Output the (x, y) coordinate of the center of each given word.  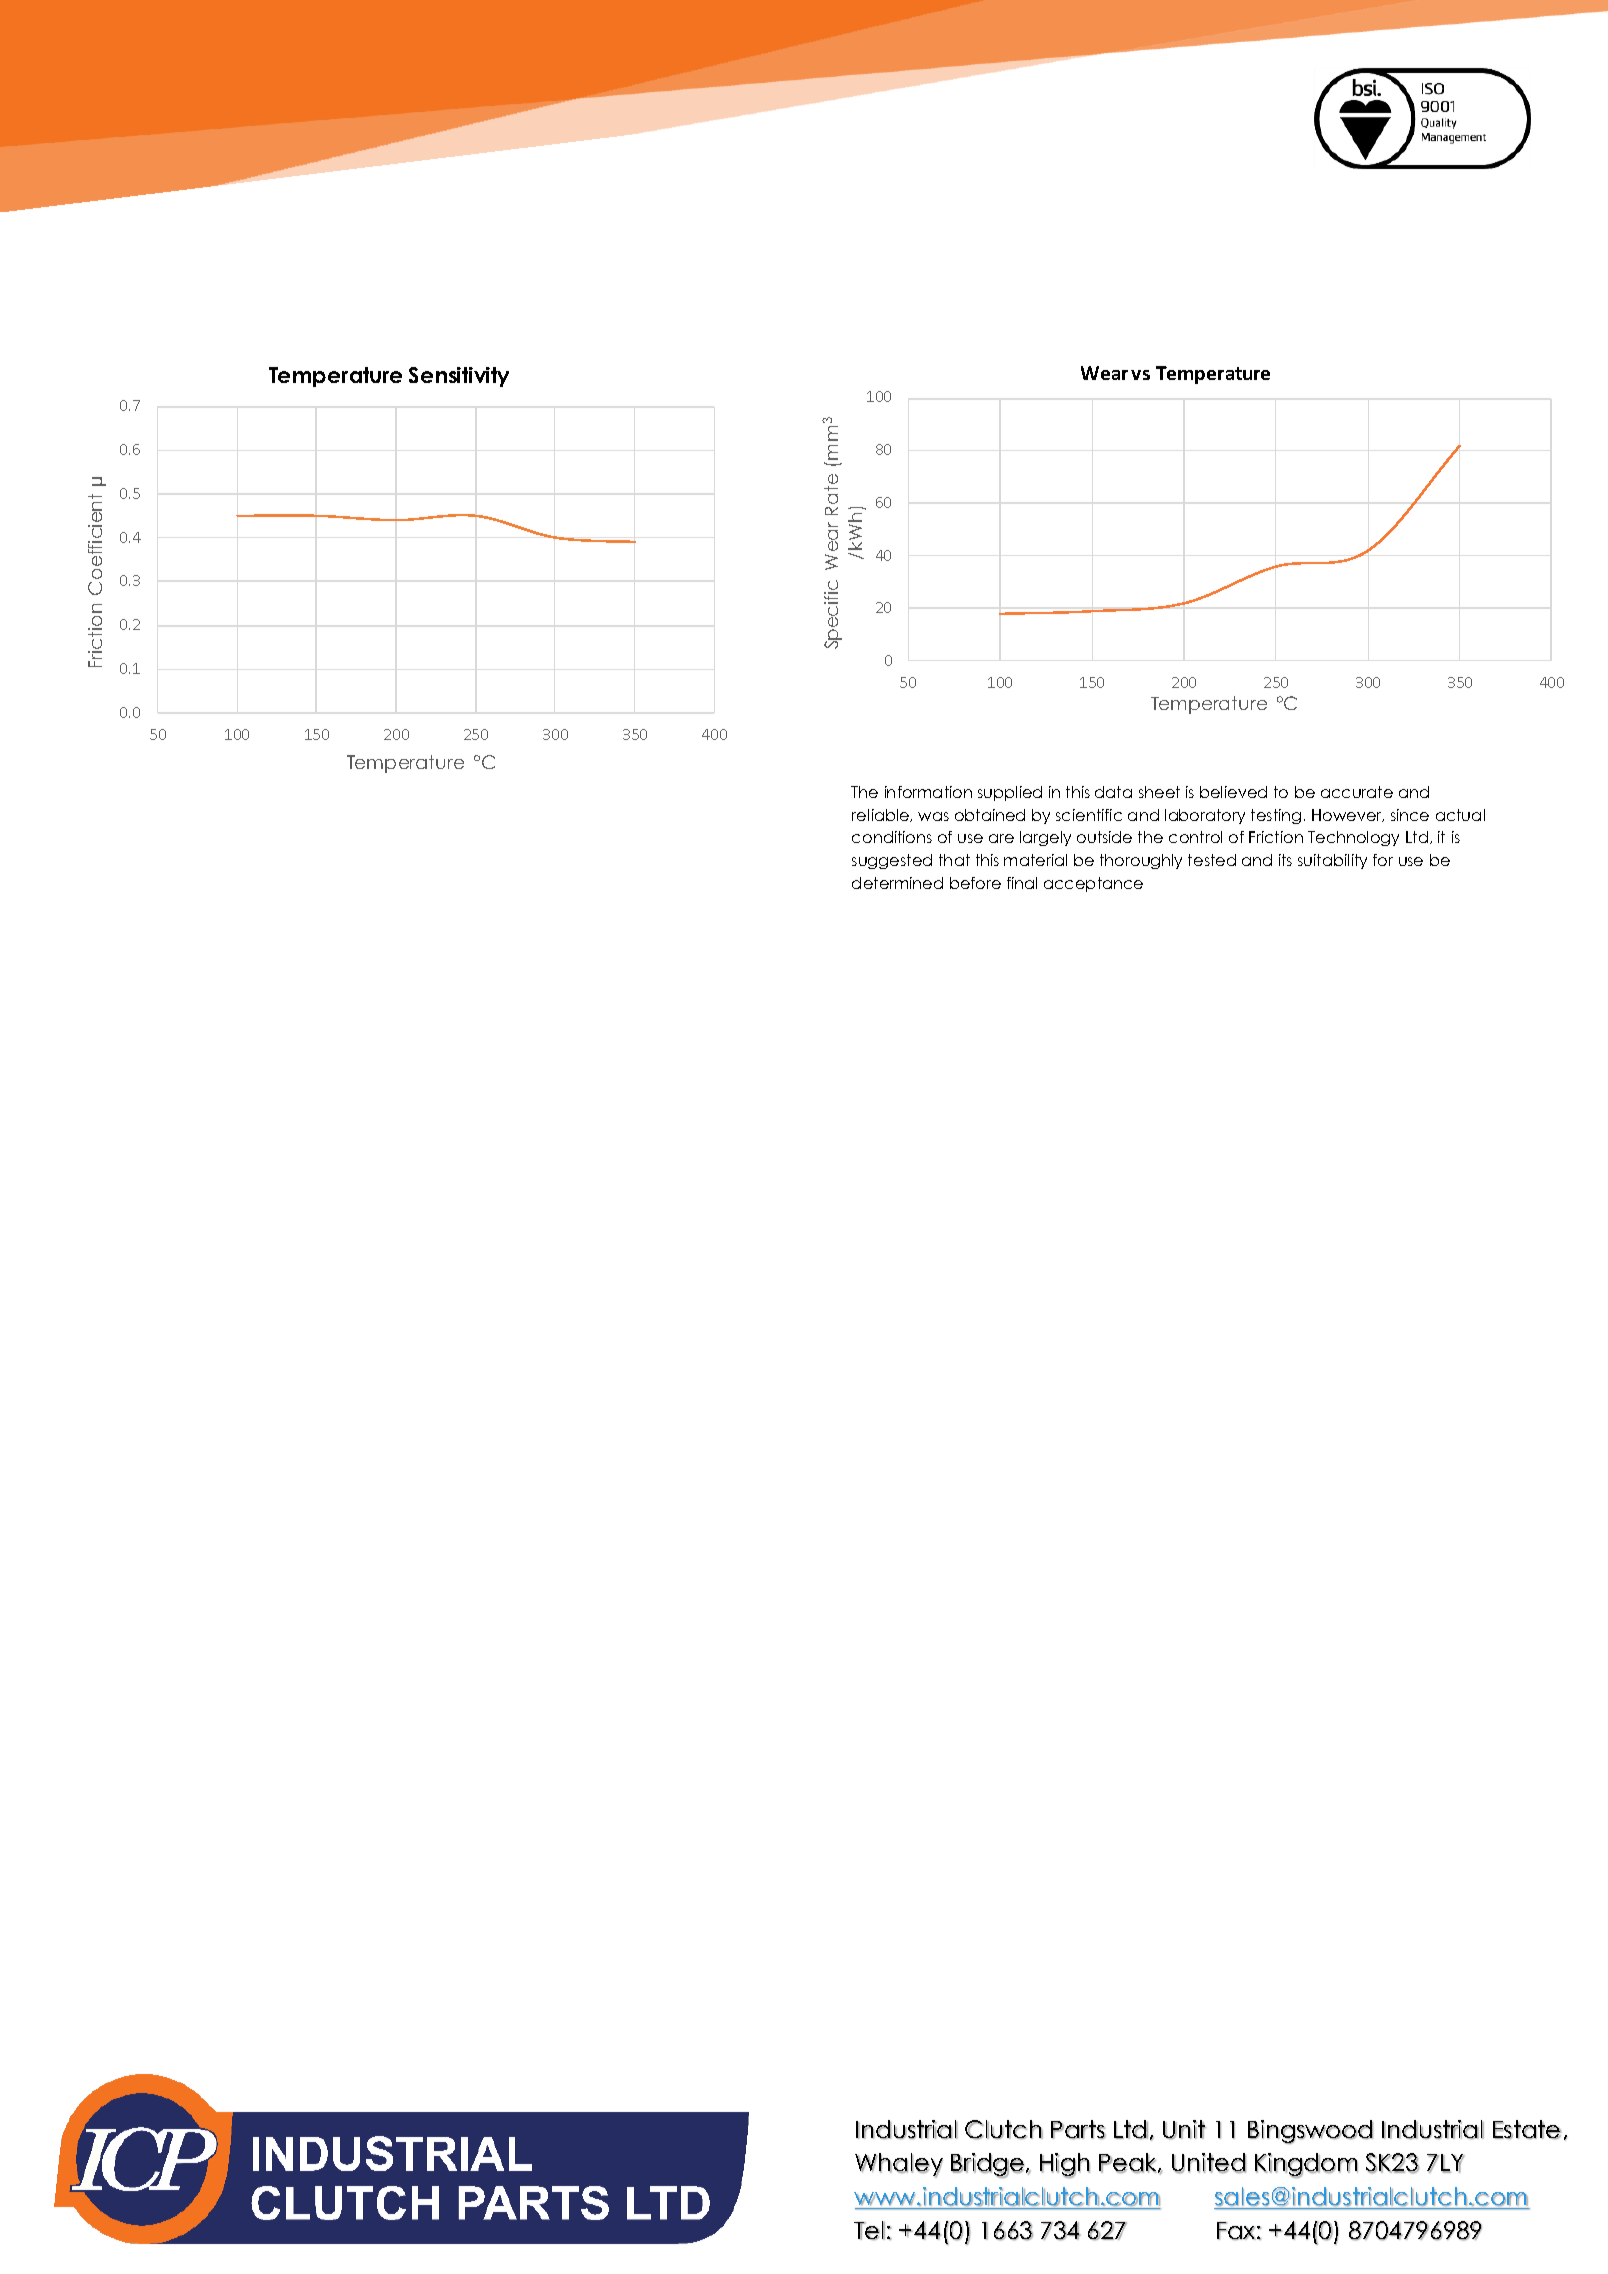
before (975, 883)
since (1410, 815)
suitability (1332, 861)
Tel (869, 2230)
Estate (1527, 2129)
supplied (1010, 793)
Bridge (987, 2165)
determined (897, 883)
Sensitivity (459, 377)
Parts (1078, 2129)
